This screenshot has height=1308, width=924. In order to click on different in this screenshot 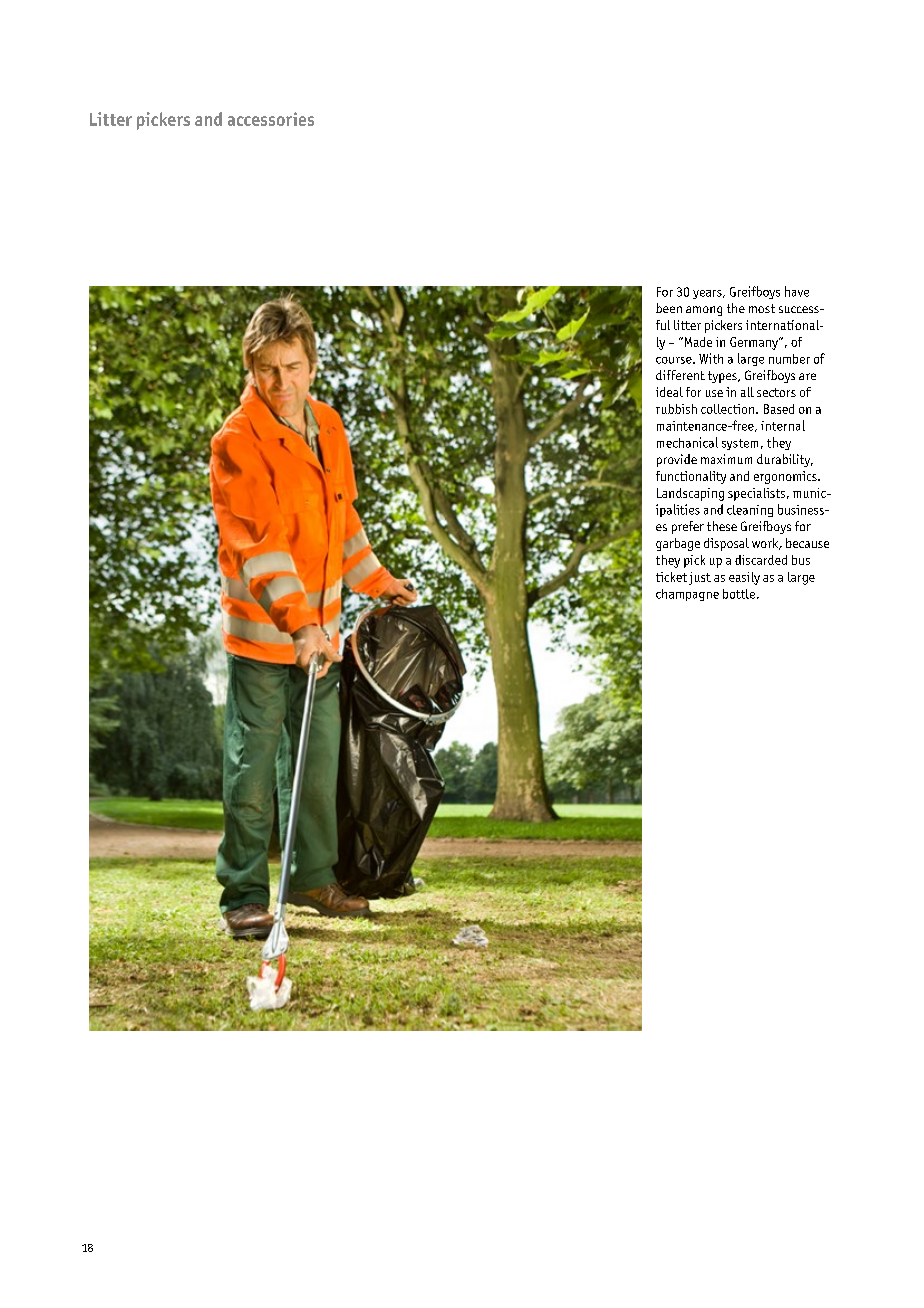, I will do `click(680, 375)`.
